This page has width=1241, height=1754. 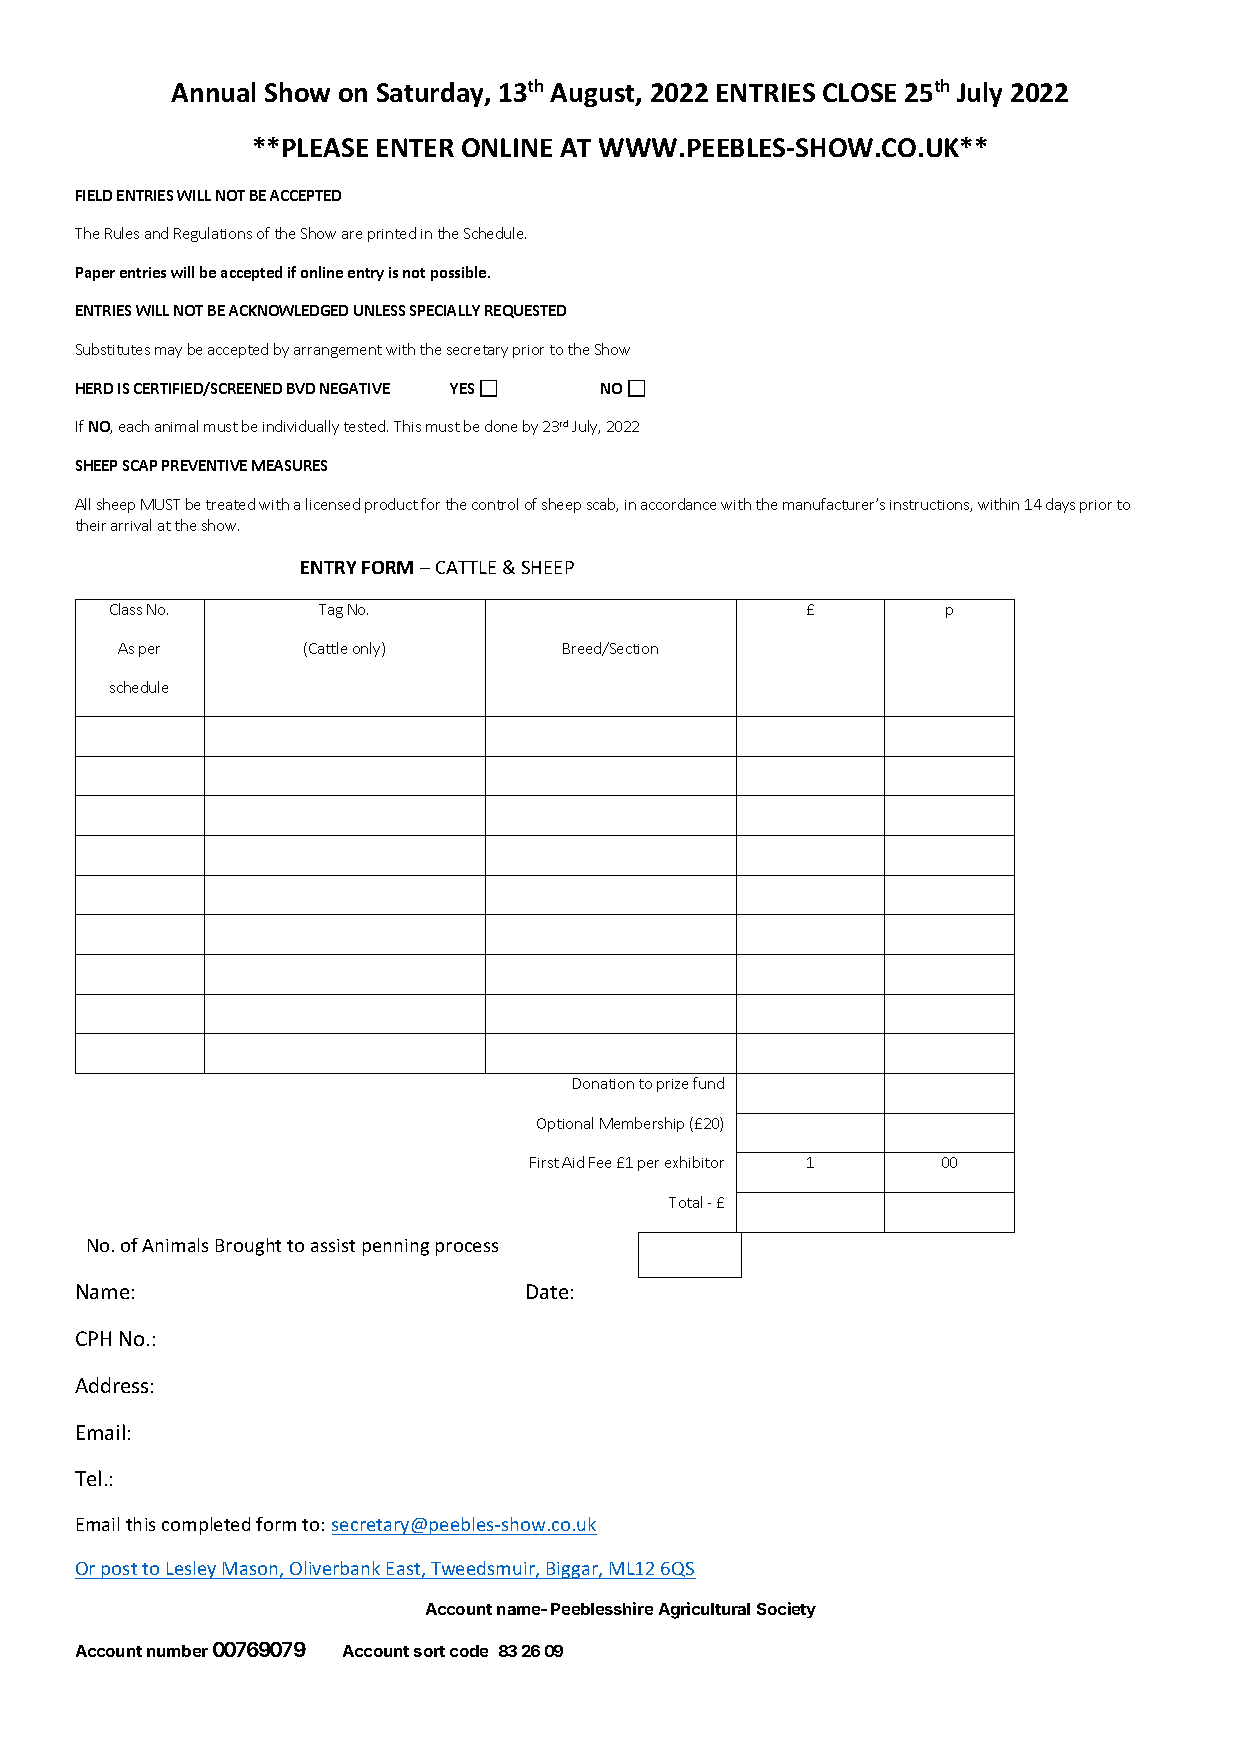 I want to click on days, so click(x=1060, y=505).
